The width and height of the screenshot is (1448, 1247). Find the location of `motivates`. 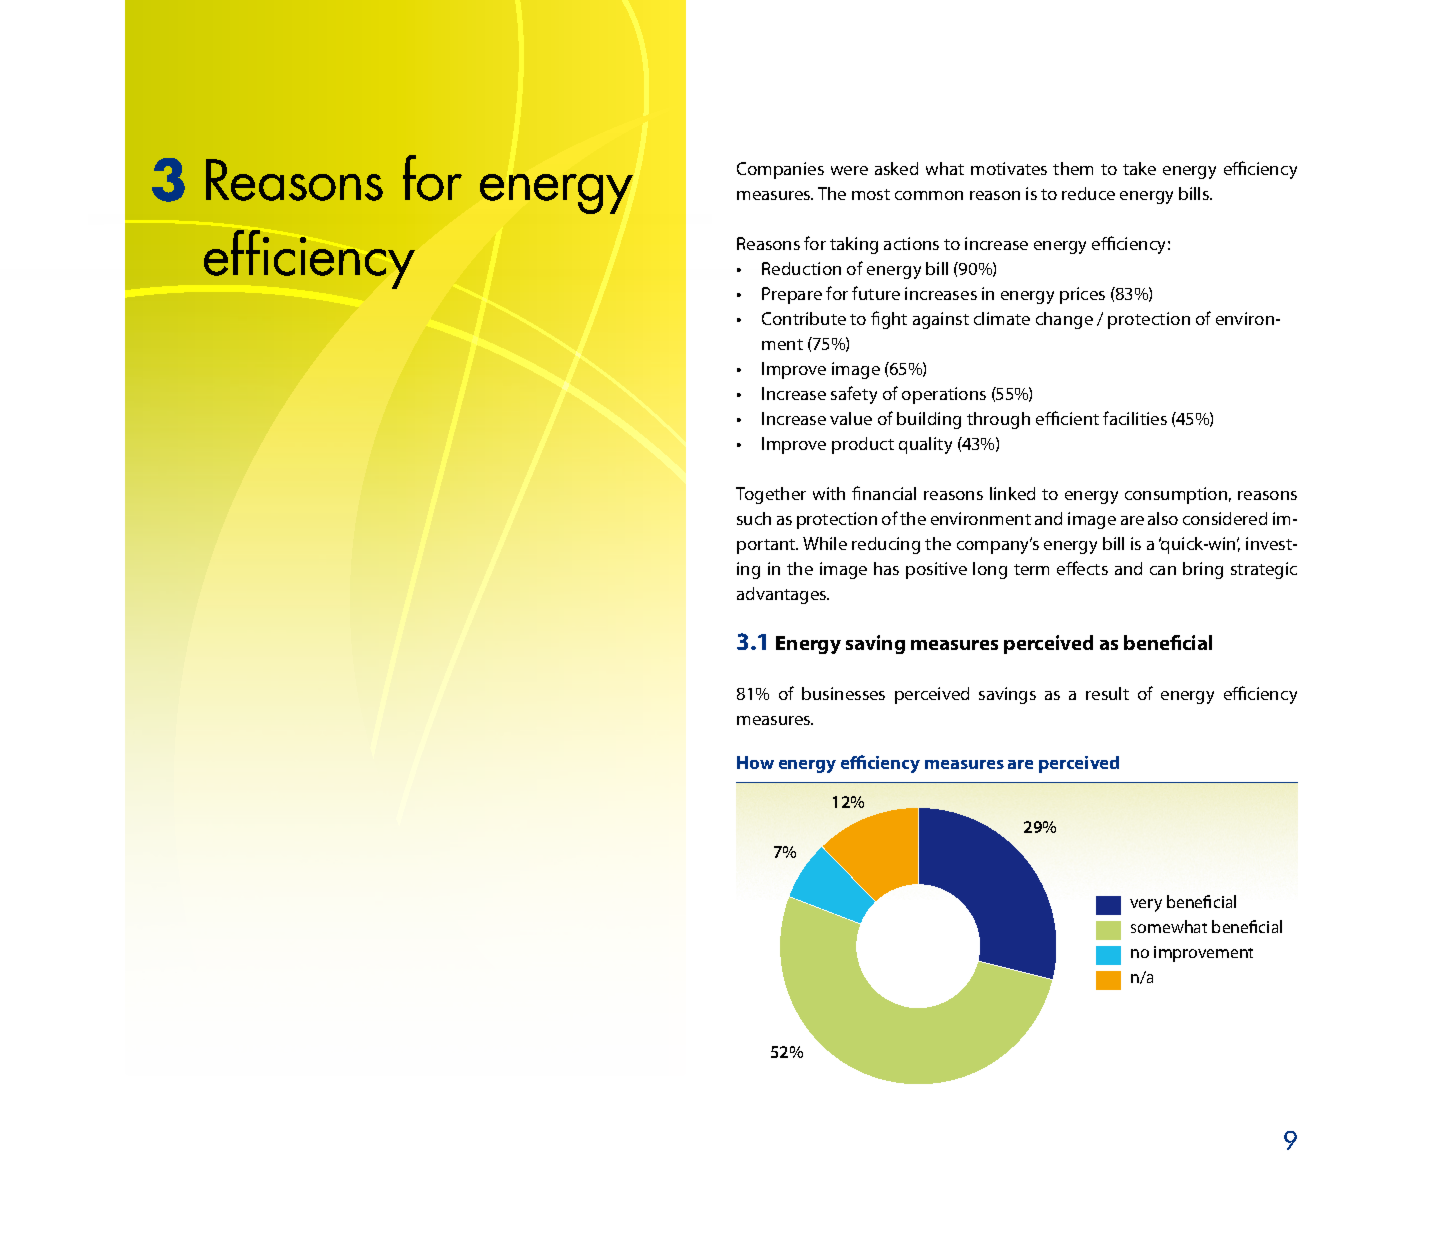

motivates is located at coordinates (1009, 168).
